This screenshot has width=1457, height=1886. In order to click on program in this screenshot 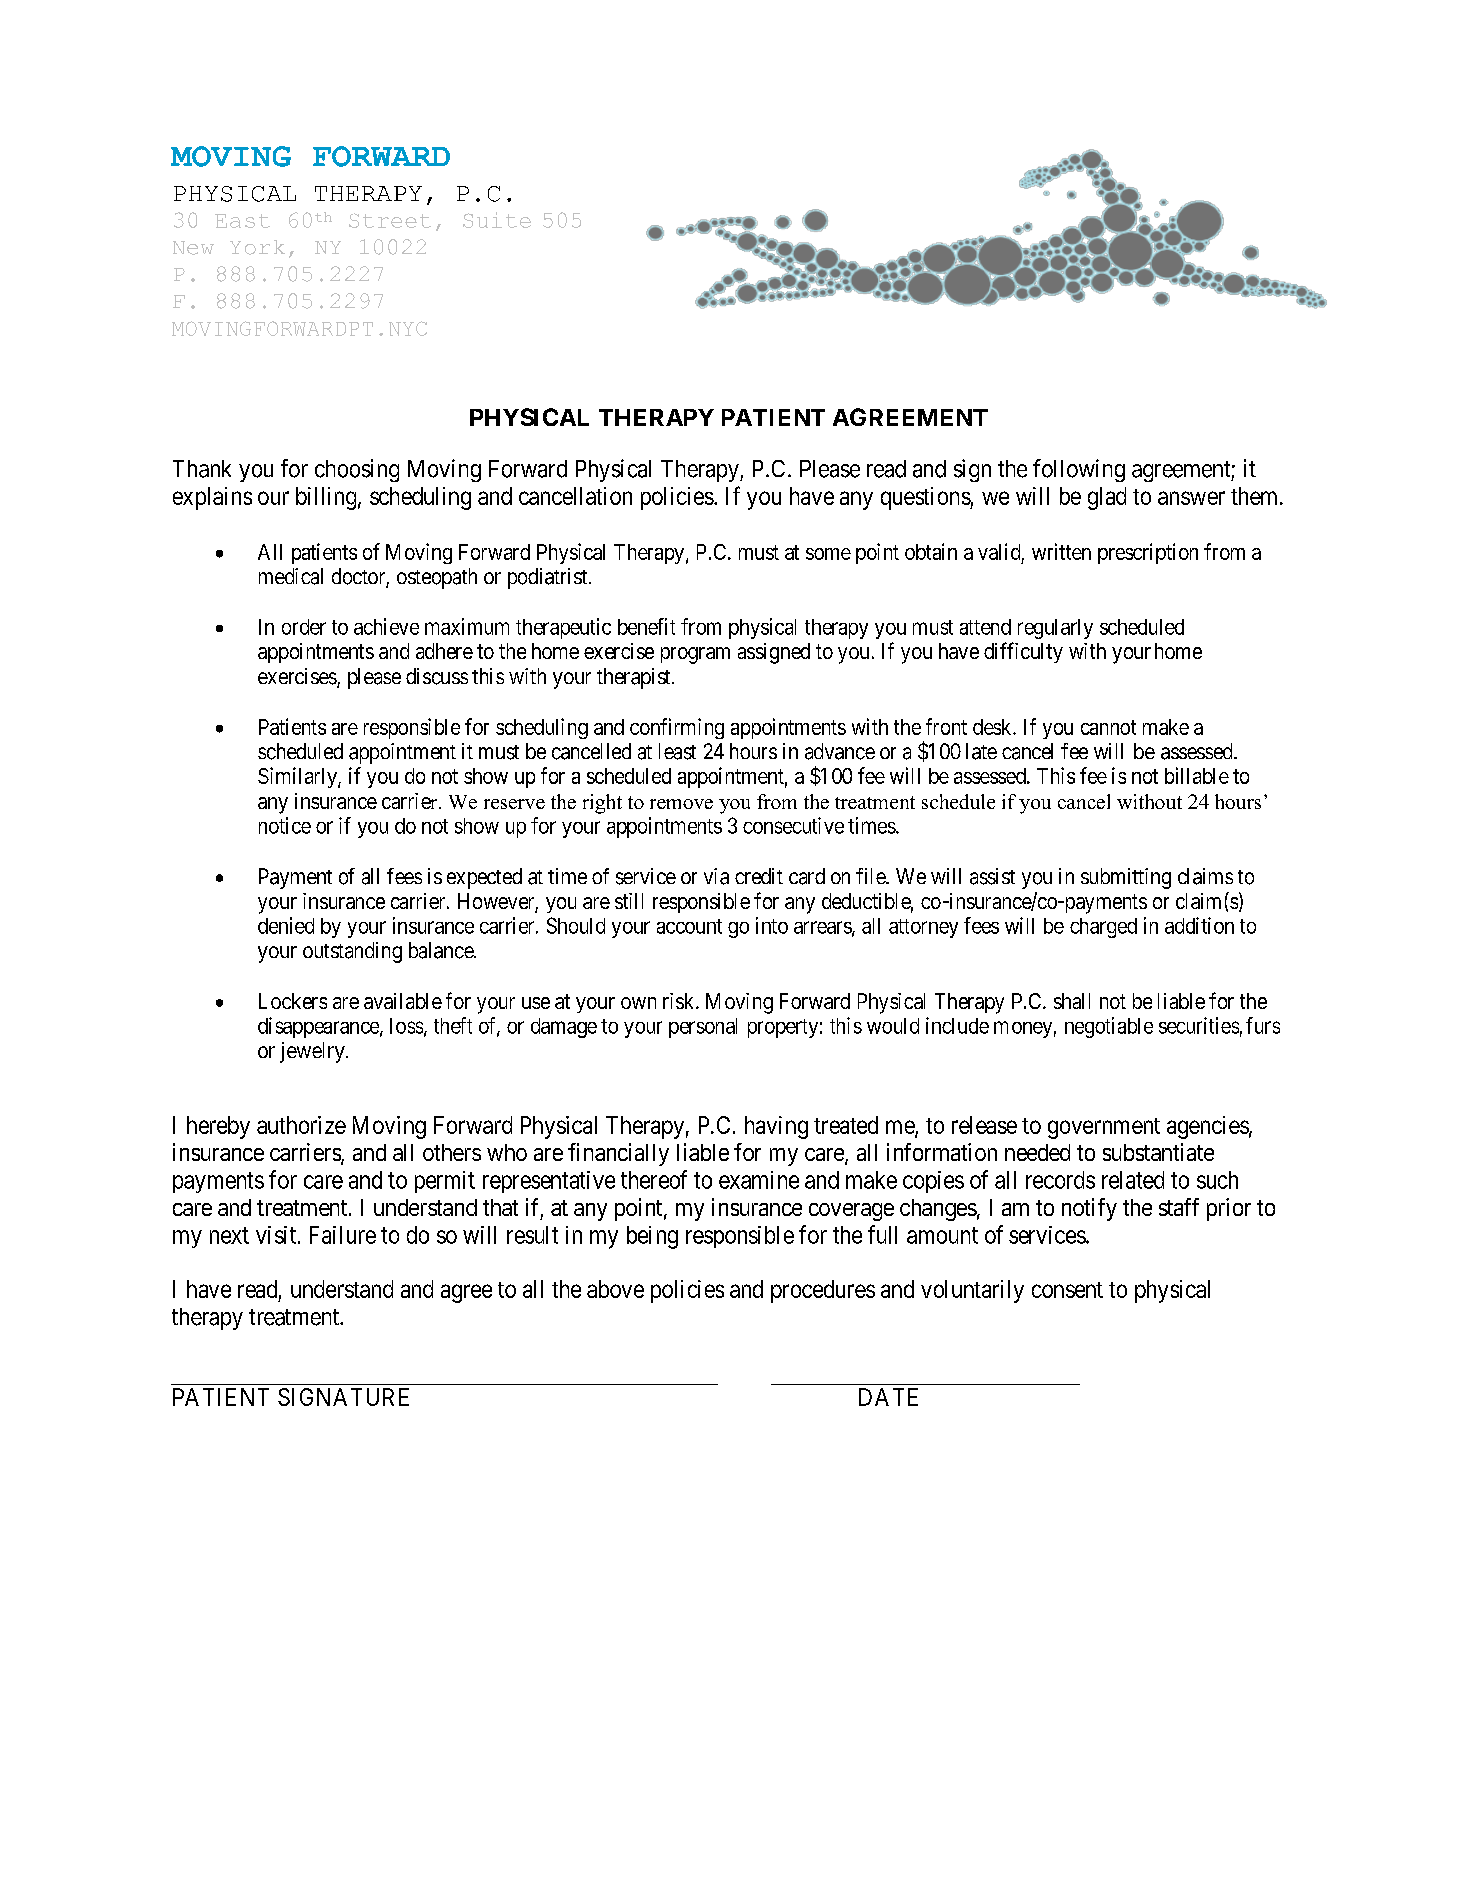, I will do `click(695, 655)`.
